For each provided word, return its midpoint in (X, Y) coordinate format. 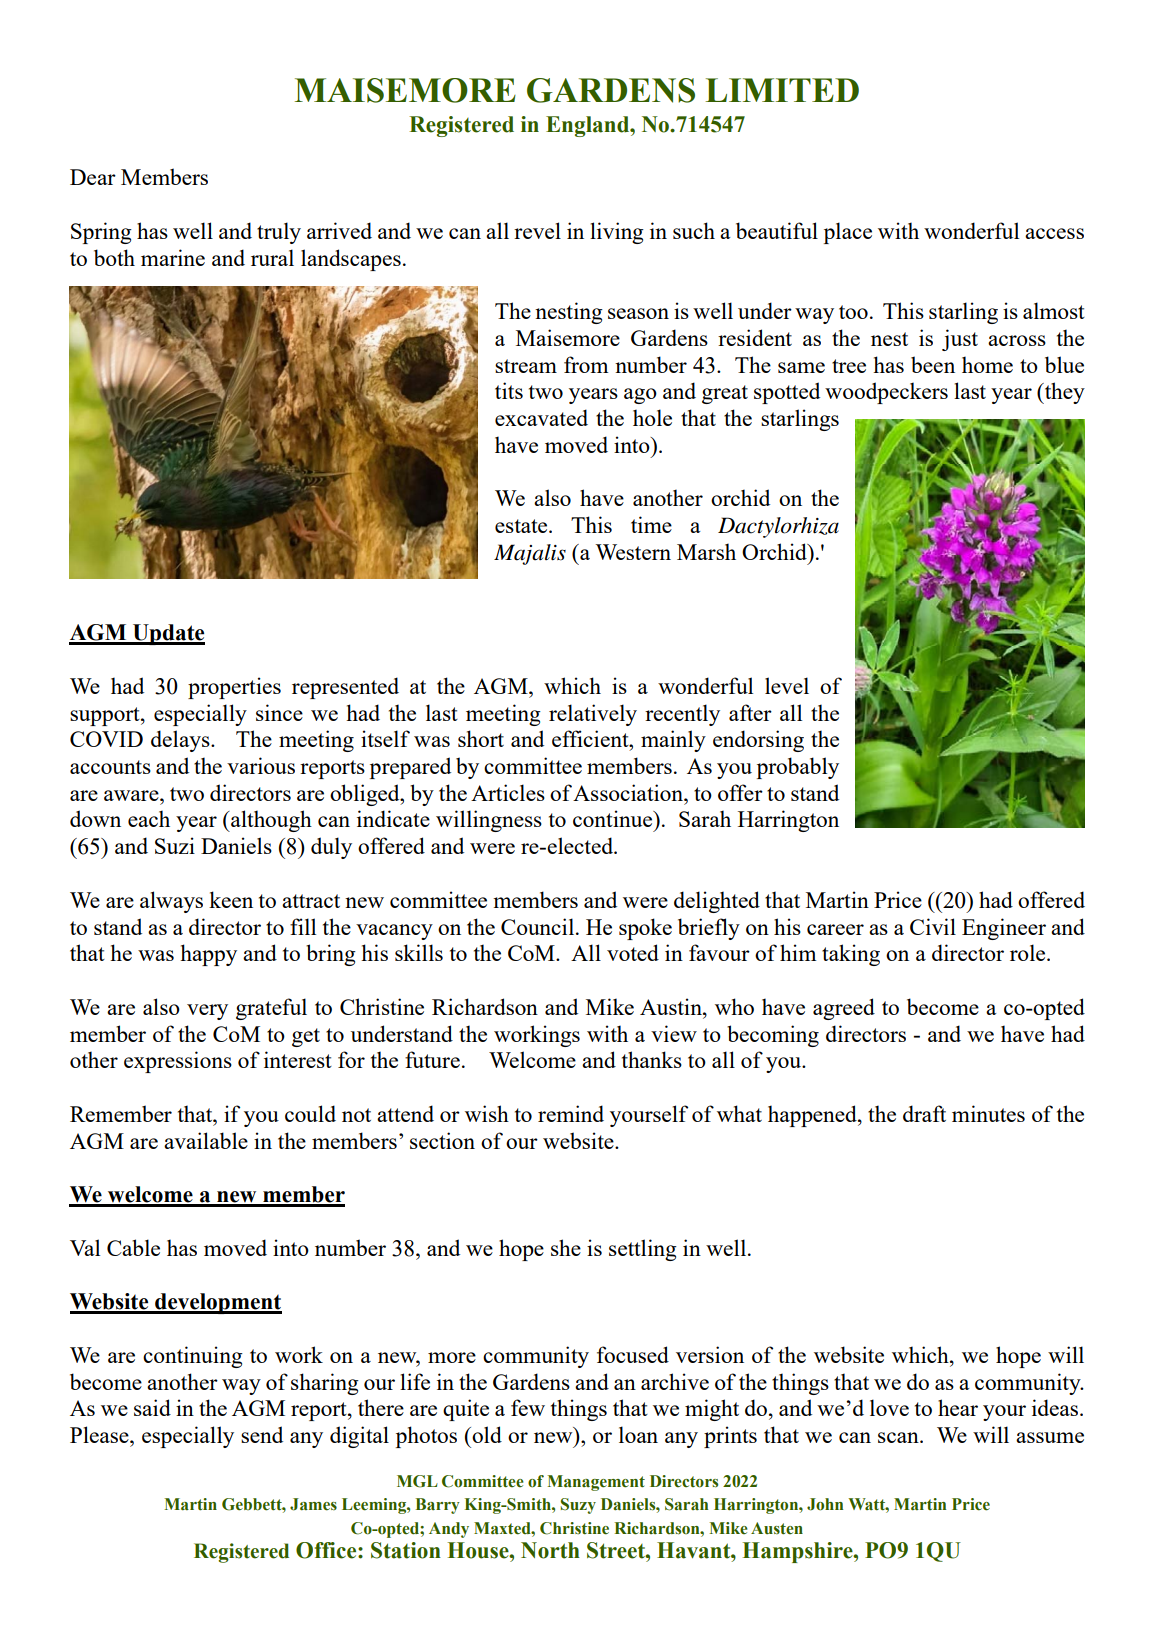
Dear (93, 177)
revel (537, 230)
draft (924, 1113)
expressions (178, 1062)
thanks (652, 1059)
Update (168, 634)
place (848, 233)
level (787, 685)
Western (633, 552)
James (313, 1504)
